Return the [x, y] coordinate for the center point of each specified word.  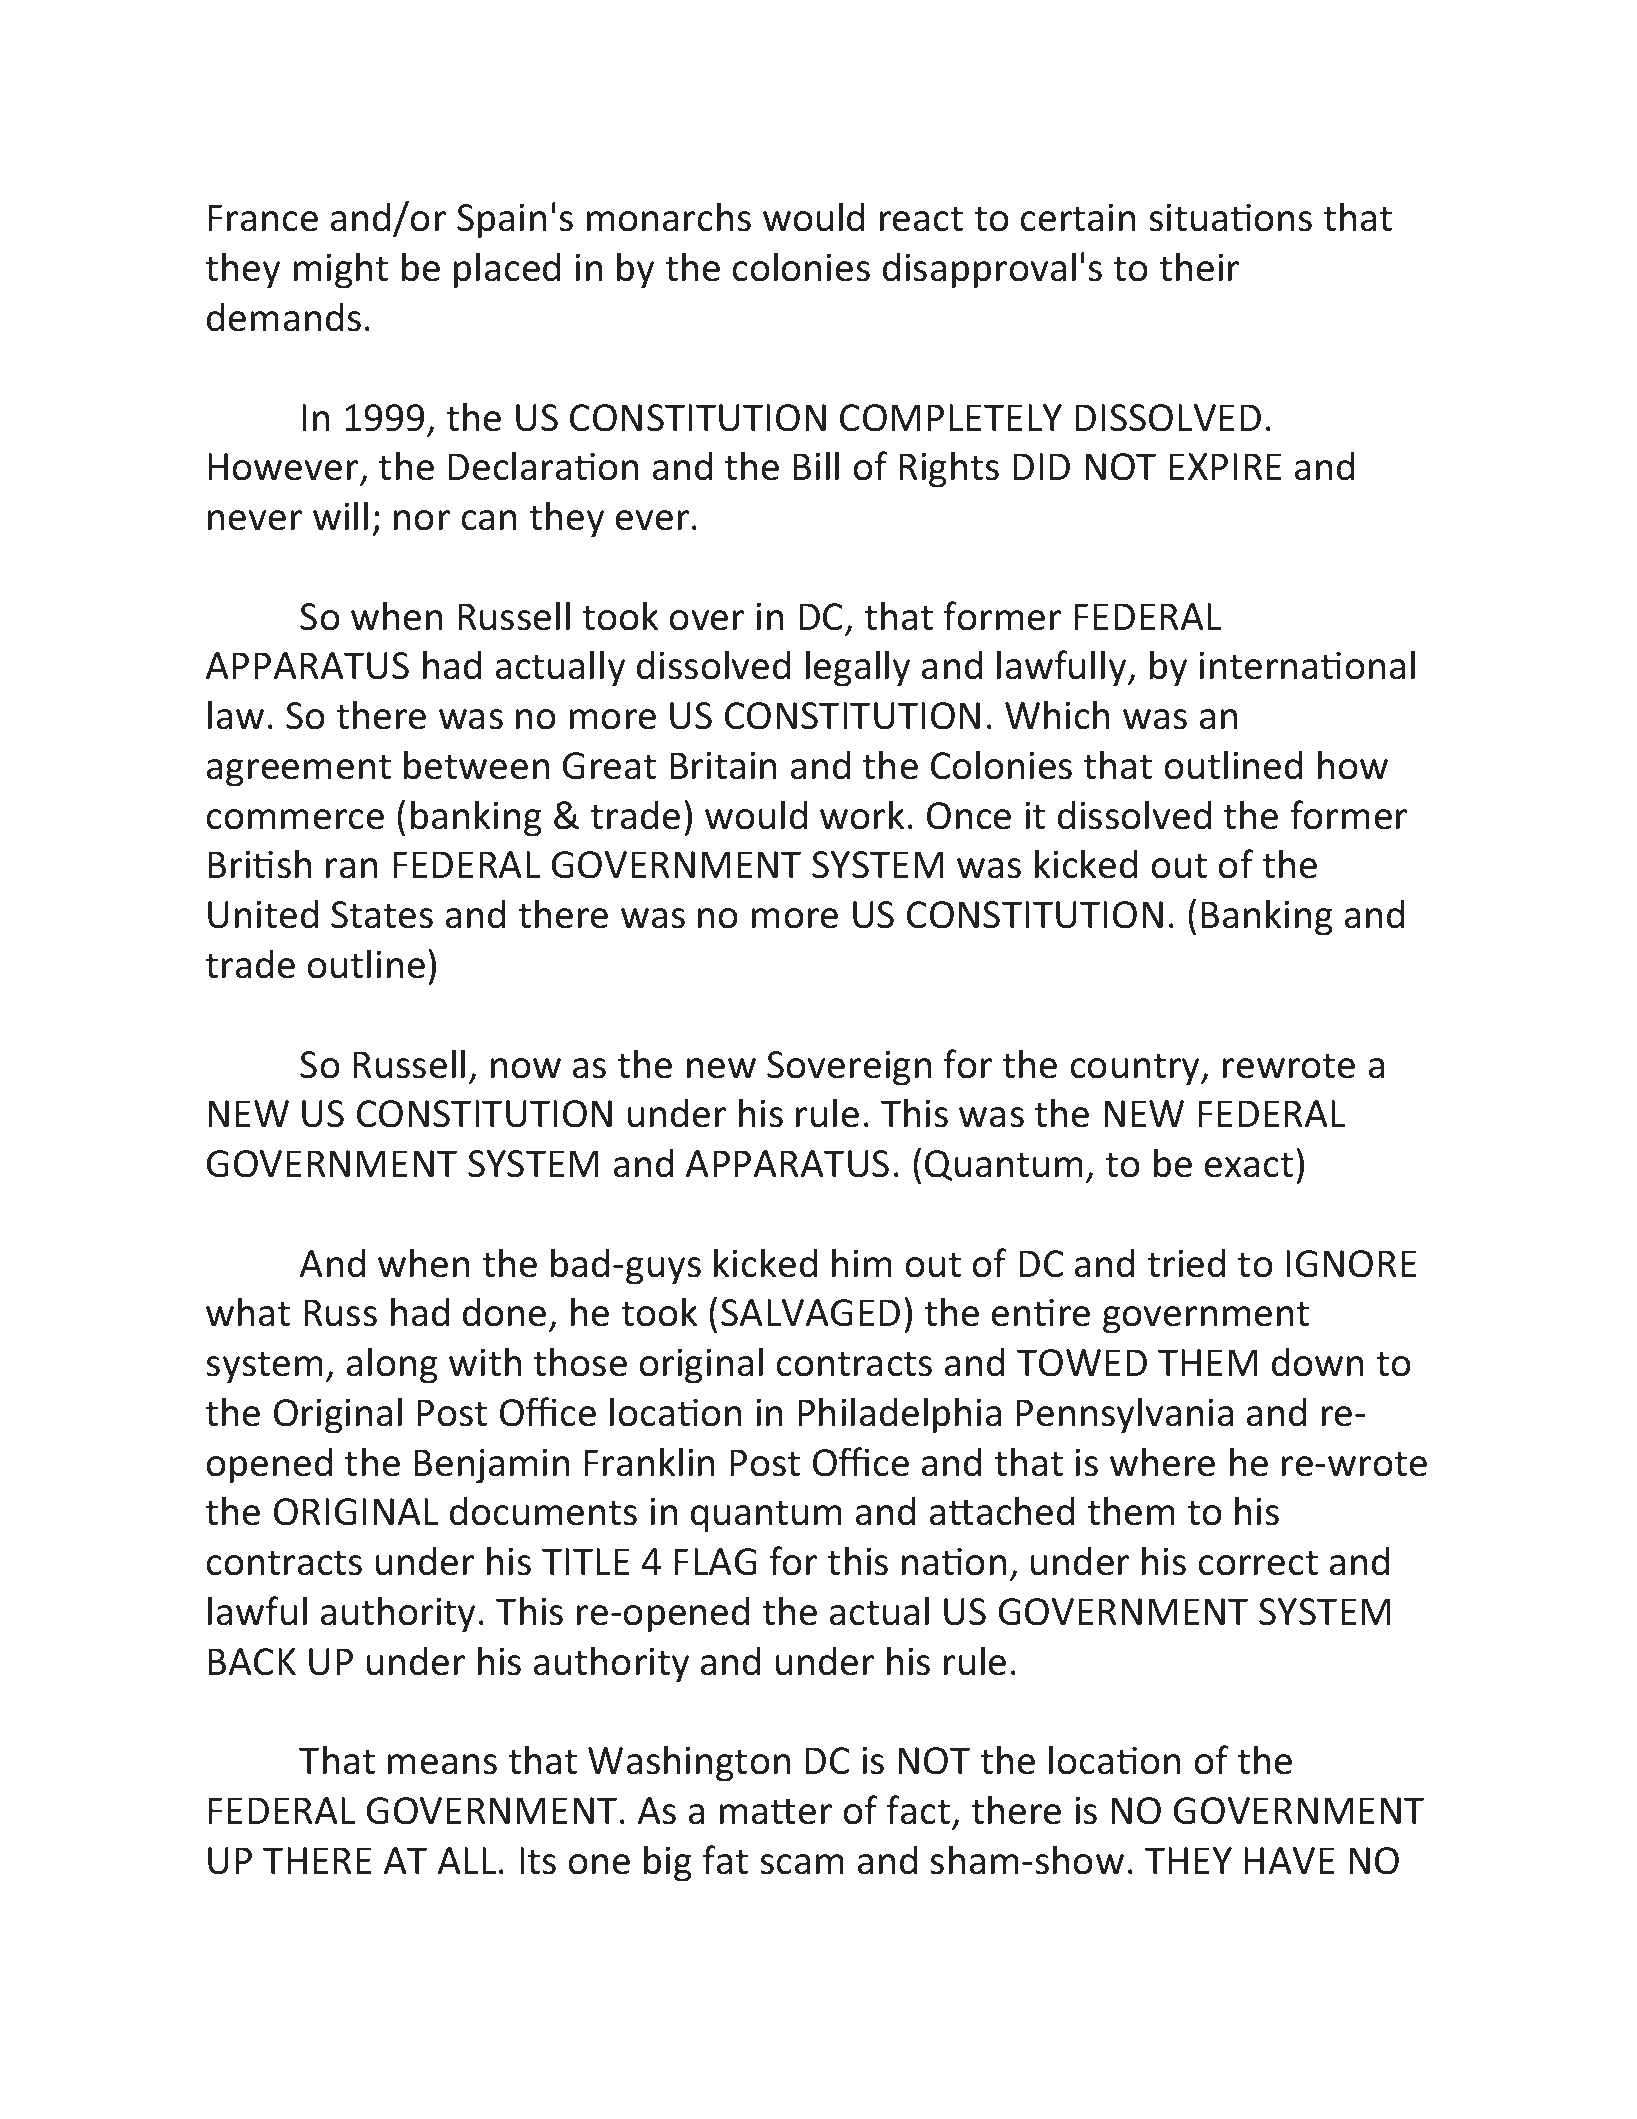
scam [802, 1864]
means [442, 1764]
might [341, 270]
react [921, 219]
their [1199, 267]
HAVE [1289, 1860]
